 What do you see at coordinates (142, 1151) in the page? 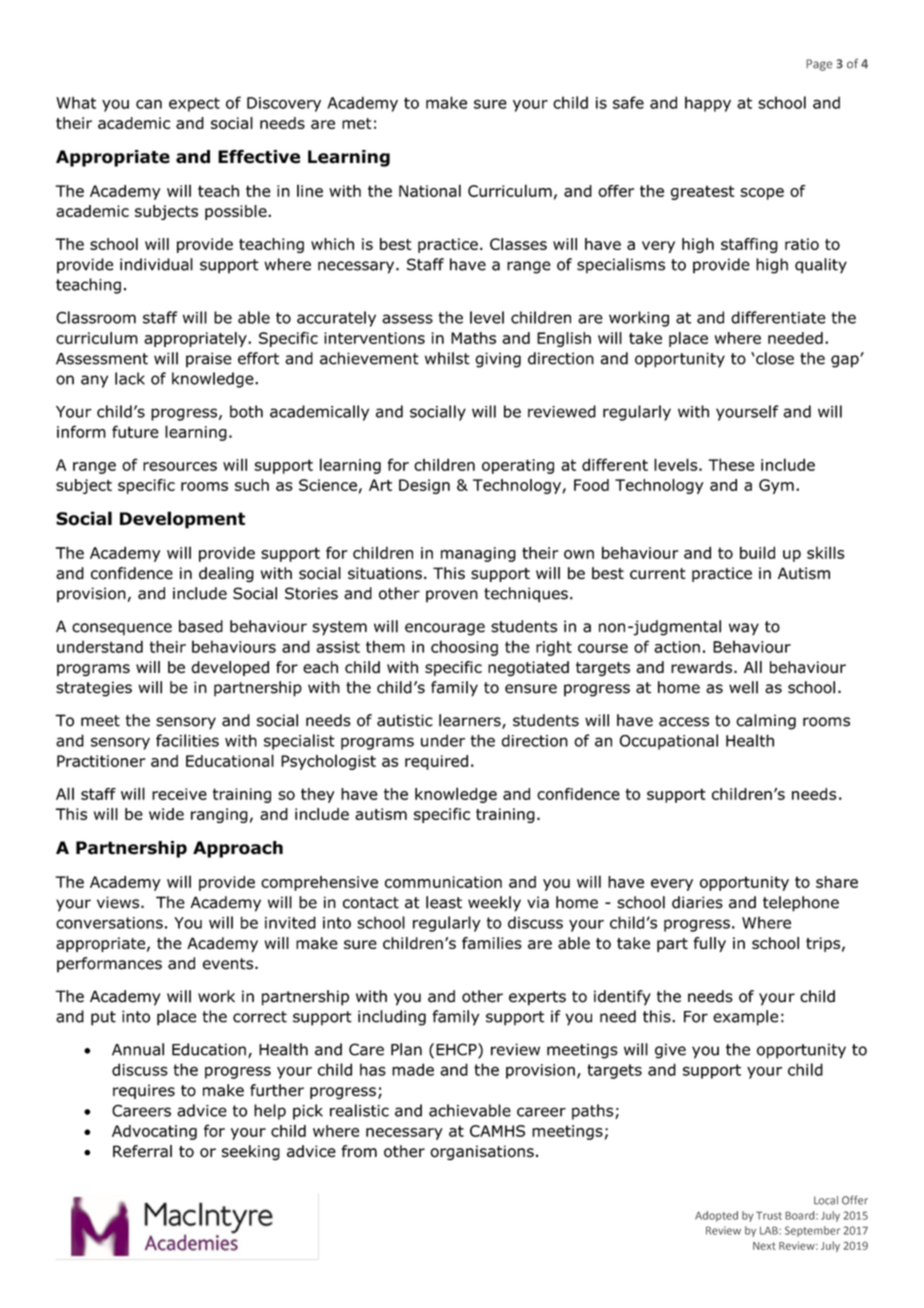
I see `Referral` at bounding box center [142, 1151].
